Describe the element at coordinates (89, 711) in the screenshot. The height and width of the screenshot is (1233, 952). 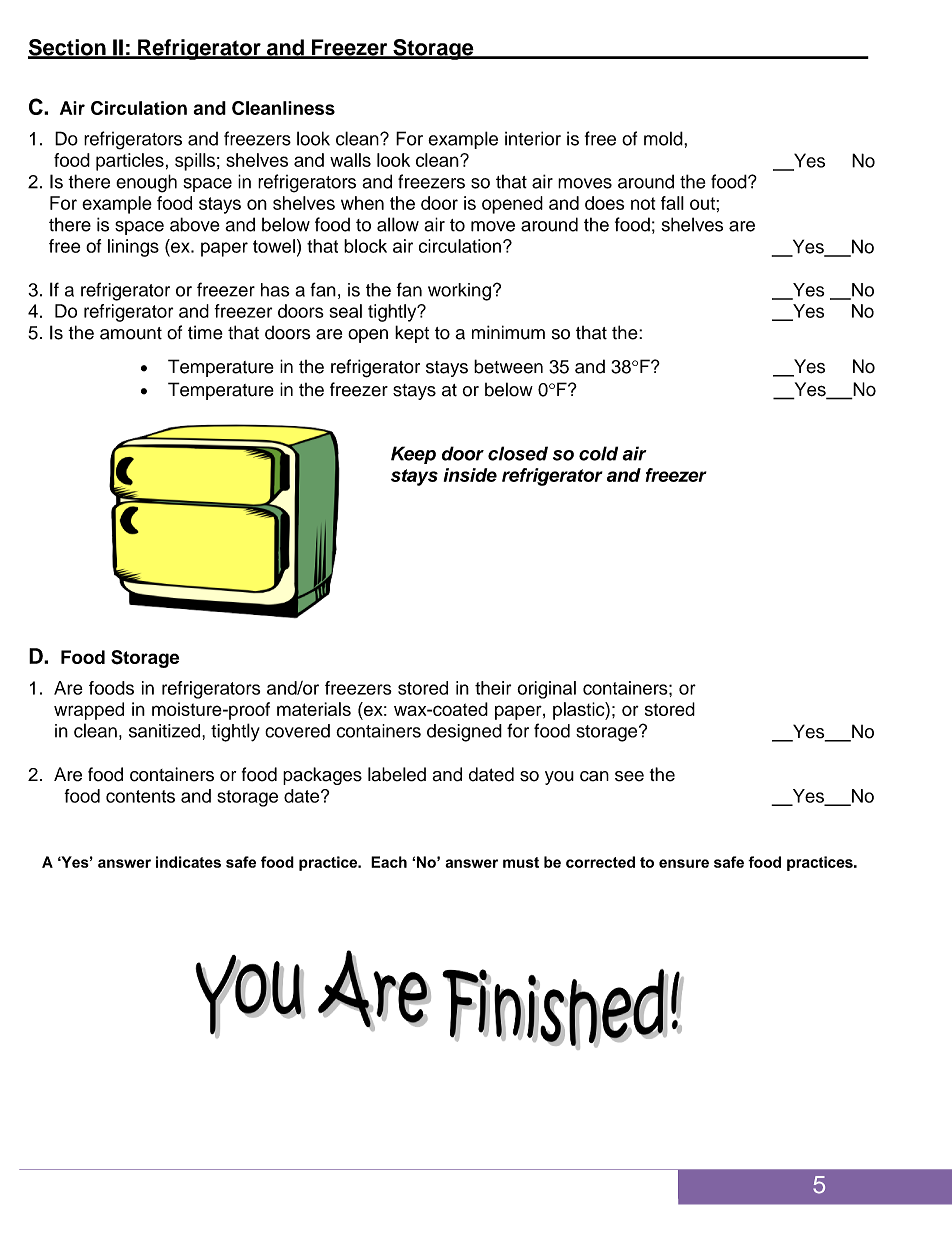
I see `wrapped` at that location.
